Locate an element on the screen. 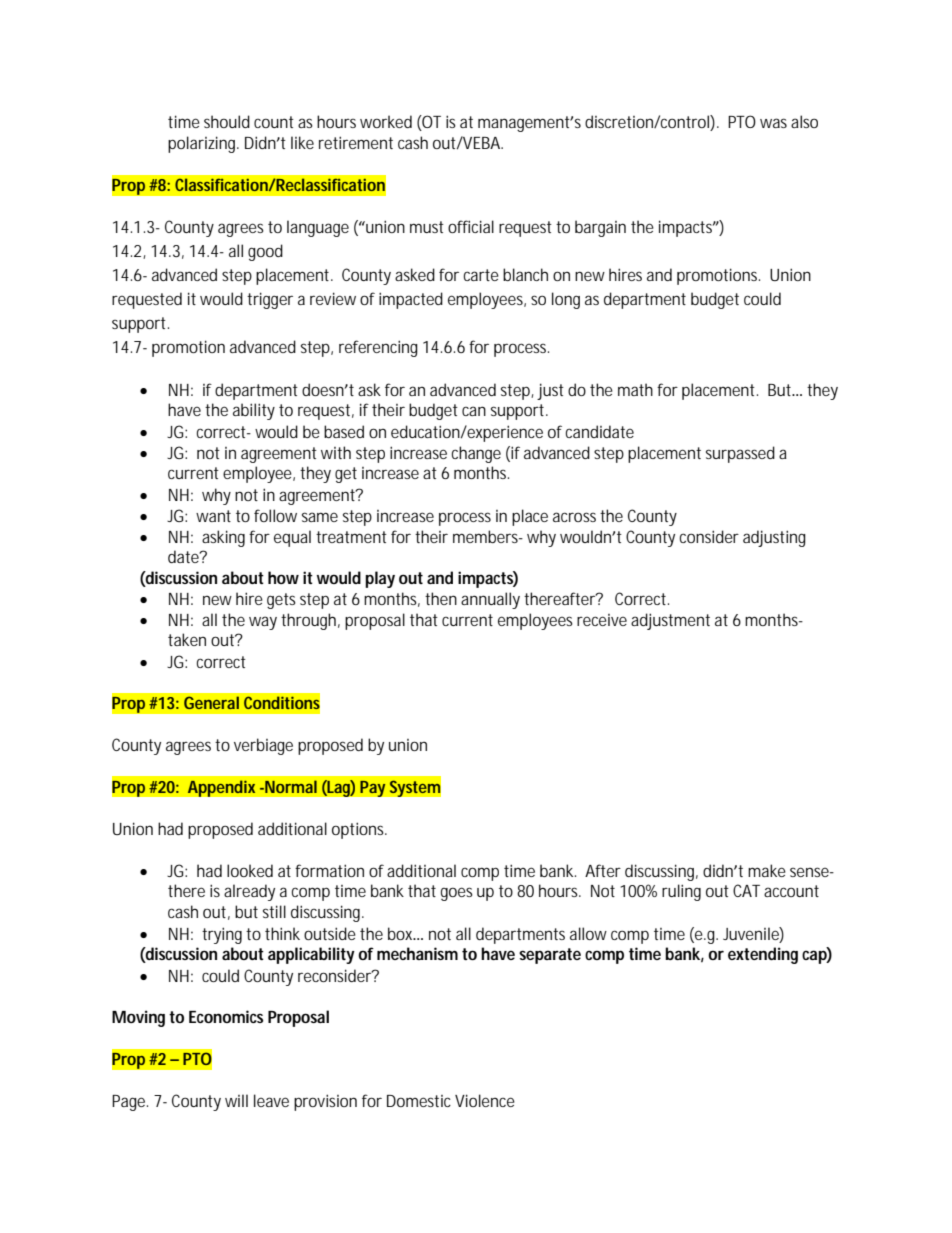 The width and height of the screenshot is (952, 1233). change is located at coordinates (476, 454).
